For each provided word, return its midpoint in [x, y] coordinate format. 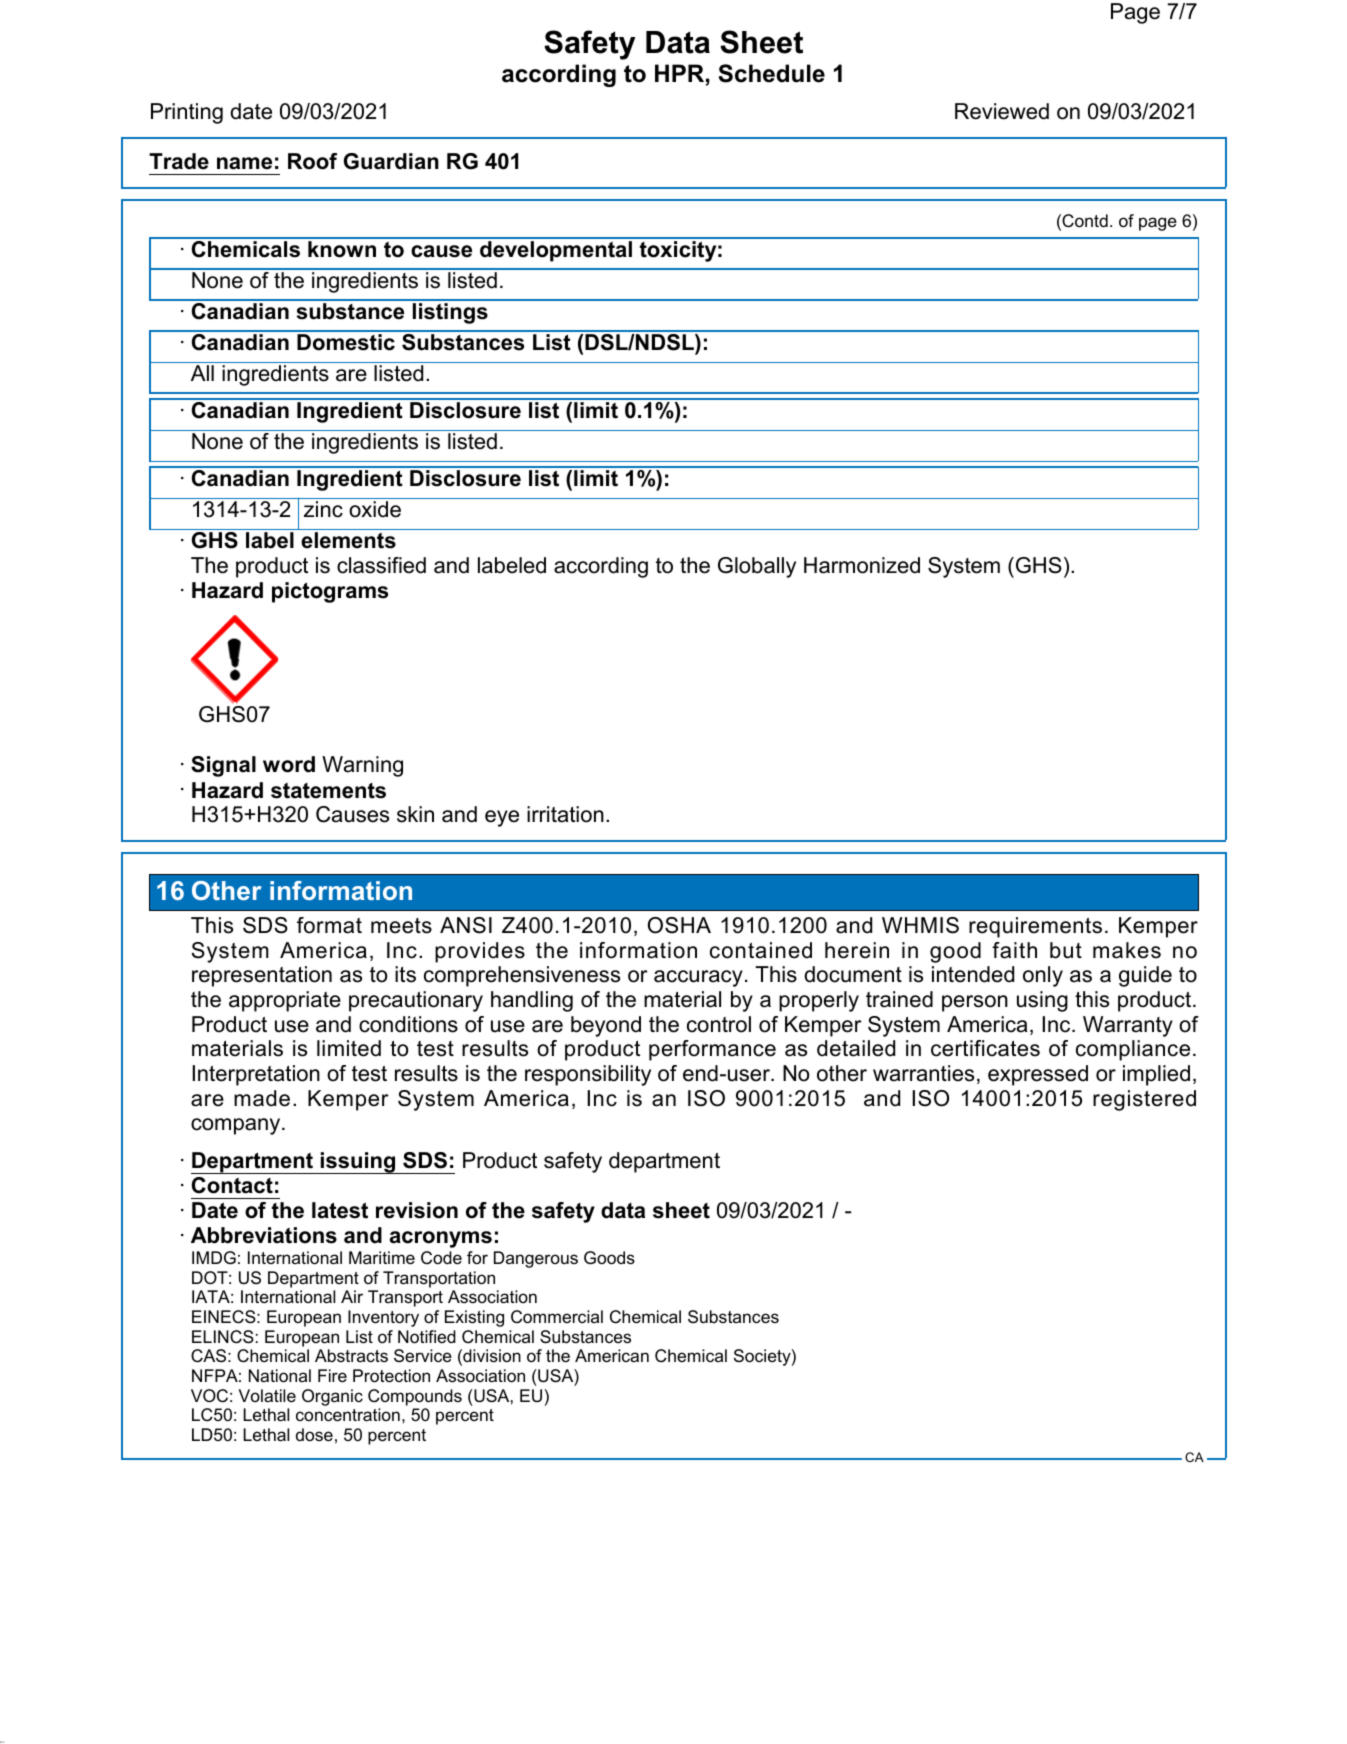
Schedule [771, 73]
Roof [312, 161]
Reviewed [1002, 111]
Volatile [267, 1396]
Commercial [557, 1317]
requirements [1035, 927]
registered [1144, 1100]
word [289, 764]
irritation [565, 814]
